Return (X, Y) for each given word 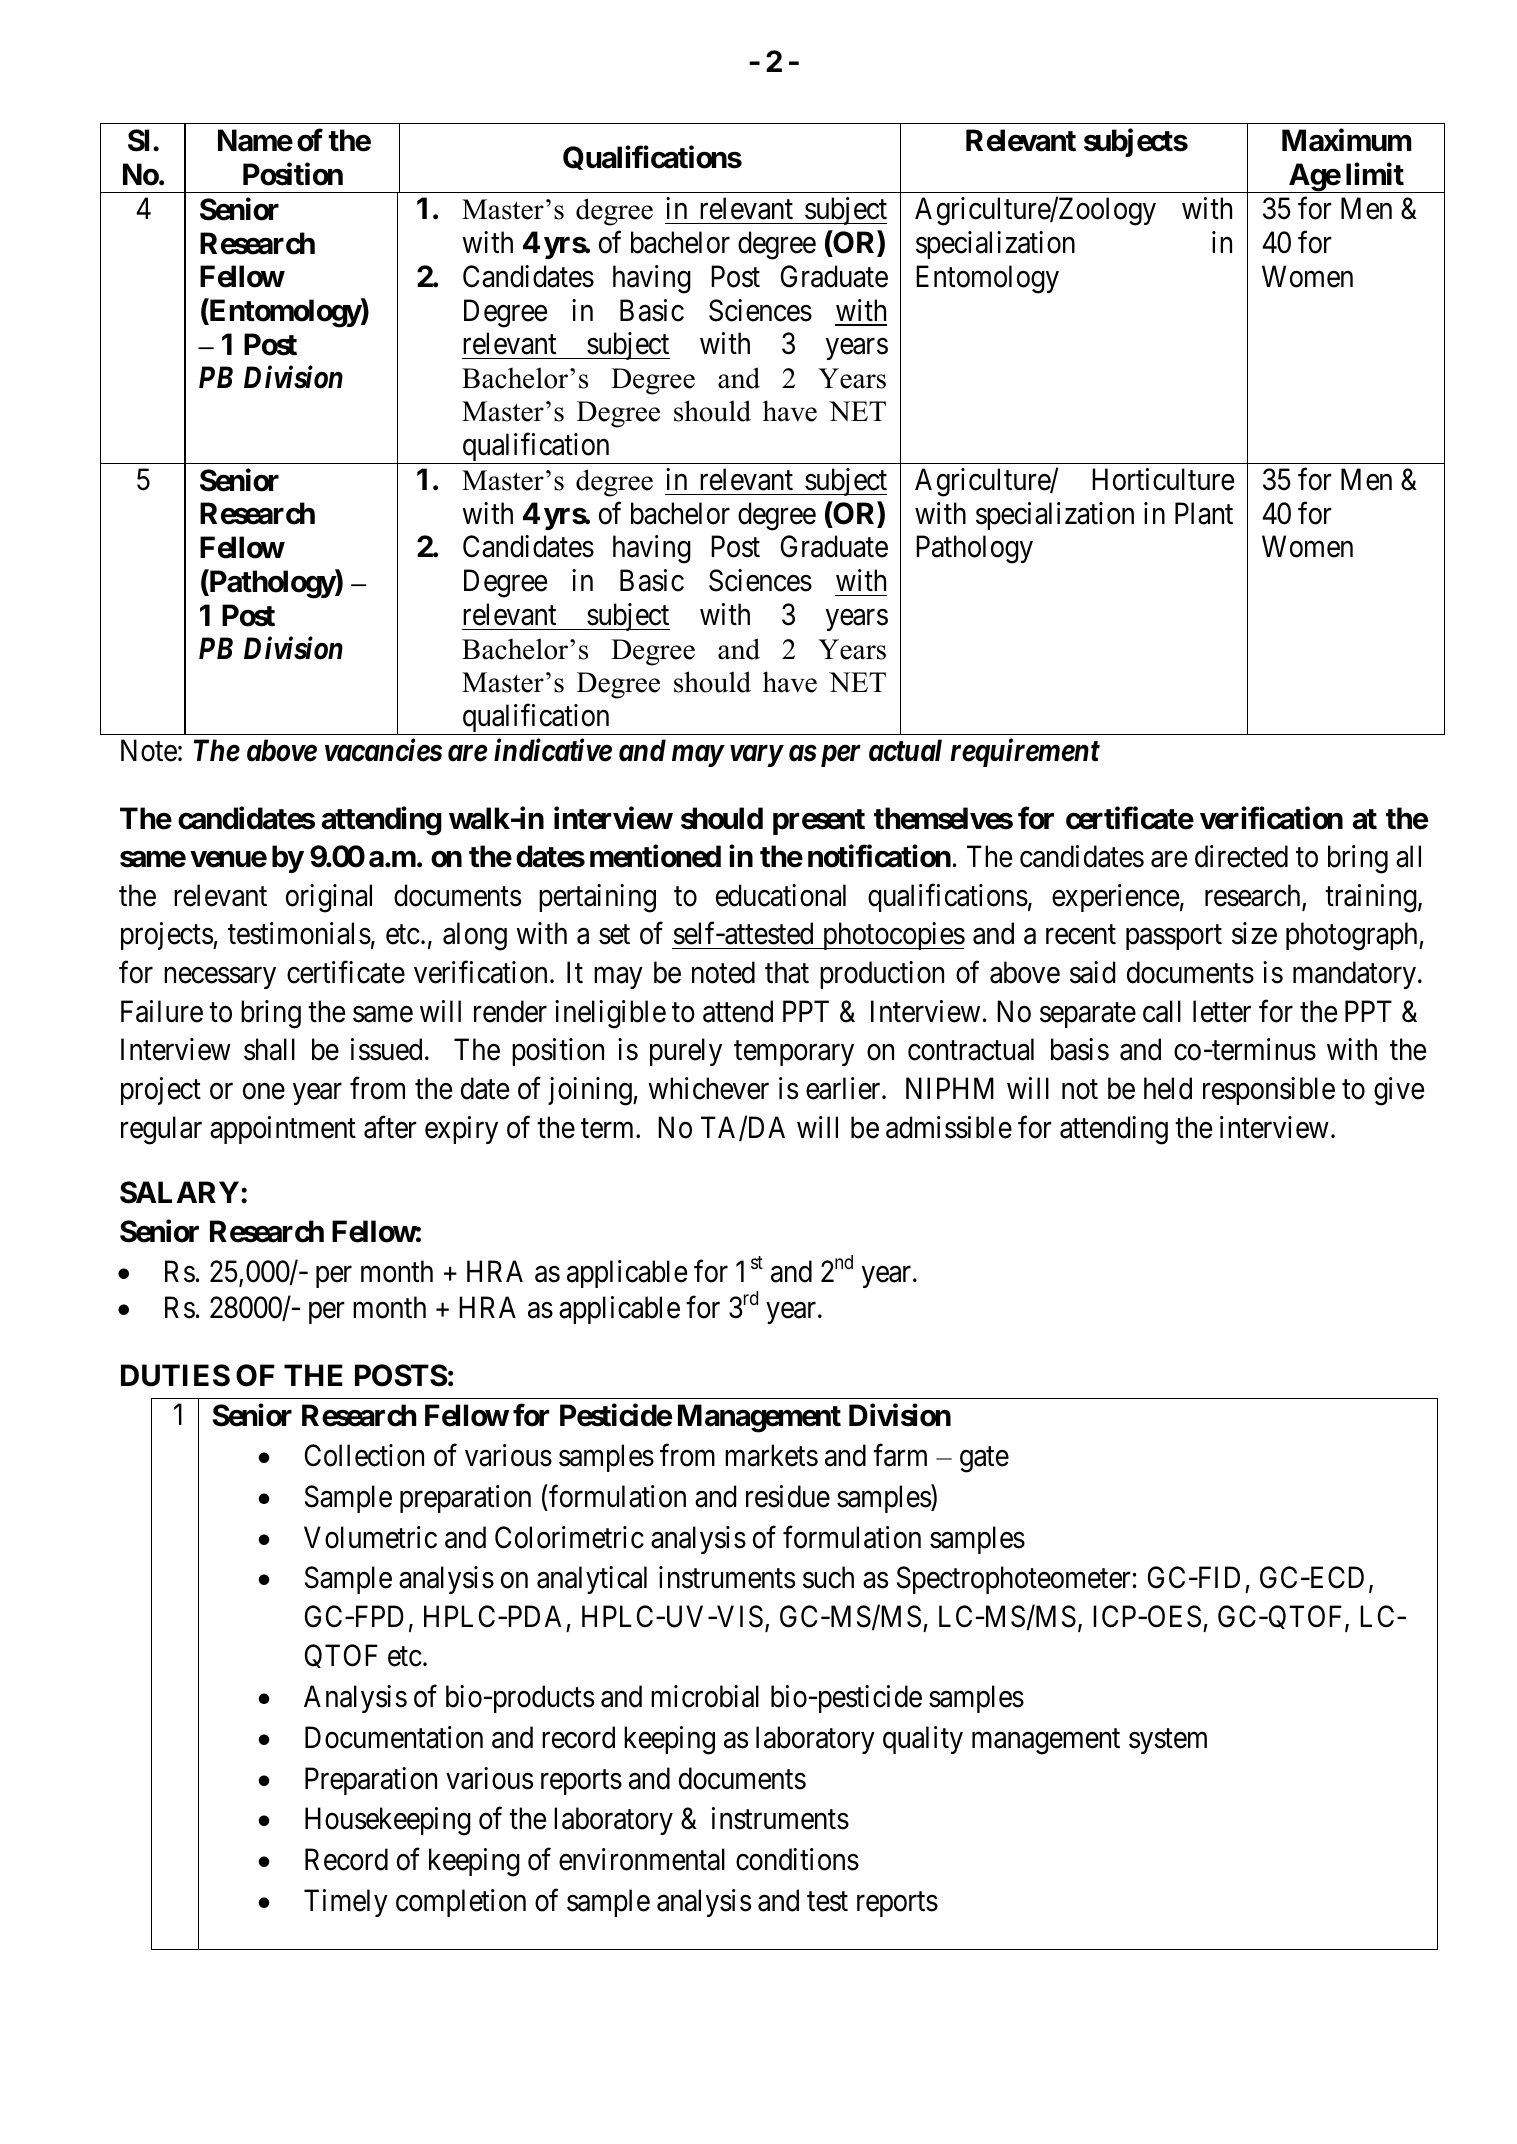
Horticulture (1163, 479)
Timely (346, 1903)
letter (1222, 1011)
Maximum (1347, 140)
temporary (794, 1053)
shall (269, 1049)
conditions (797, 1859)
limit (1375, 174)
